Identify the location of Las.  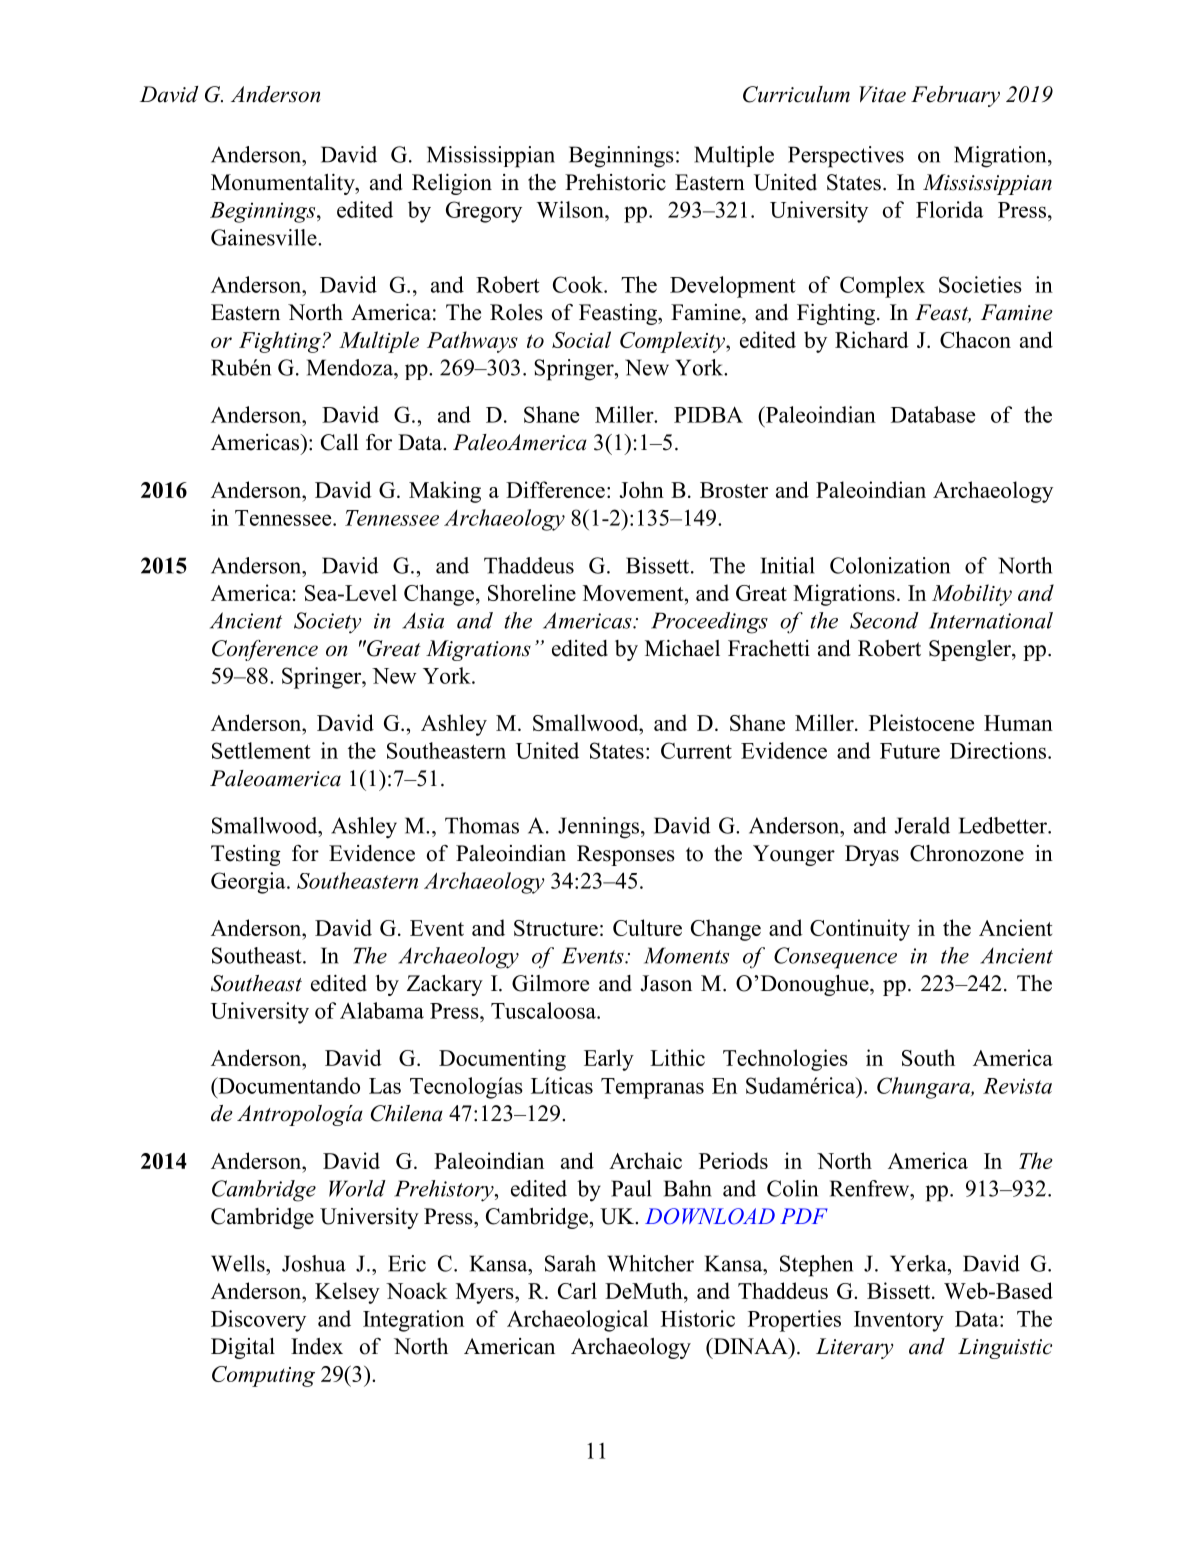
(385, 1086).
